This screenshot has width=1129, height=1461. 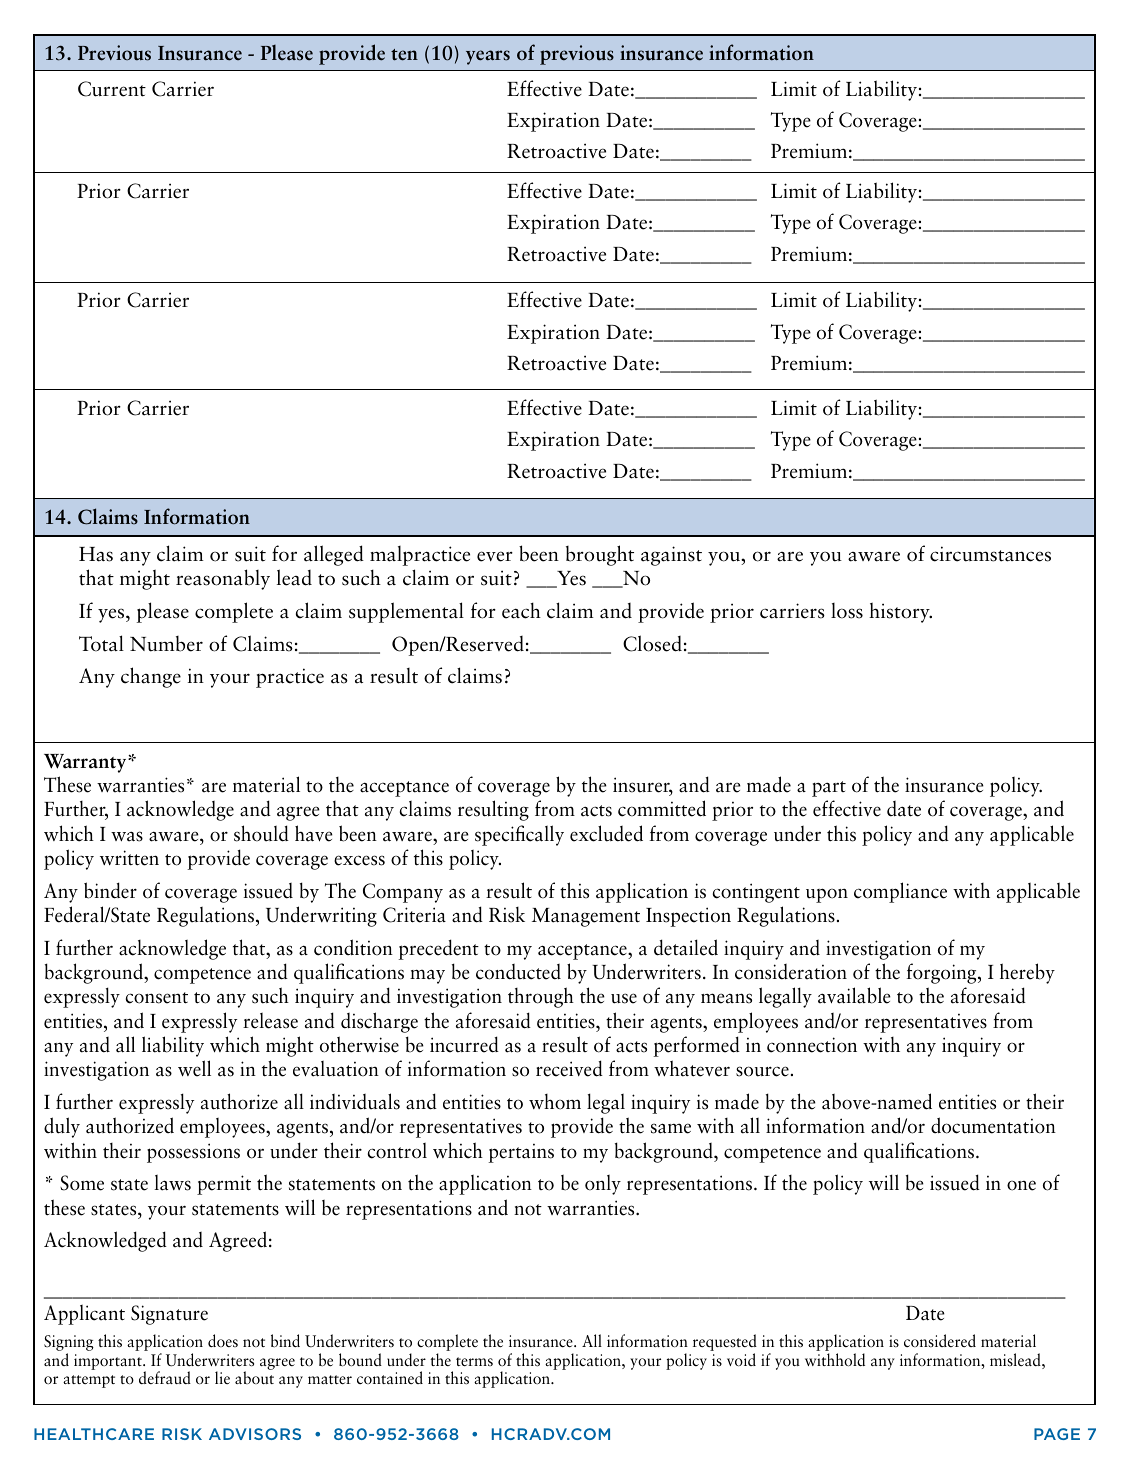 I want to click on consent, so click(x=157, y=998).
